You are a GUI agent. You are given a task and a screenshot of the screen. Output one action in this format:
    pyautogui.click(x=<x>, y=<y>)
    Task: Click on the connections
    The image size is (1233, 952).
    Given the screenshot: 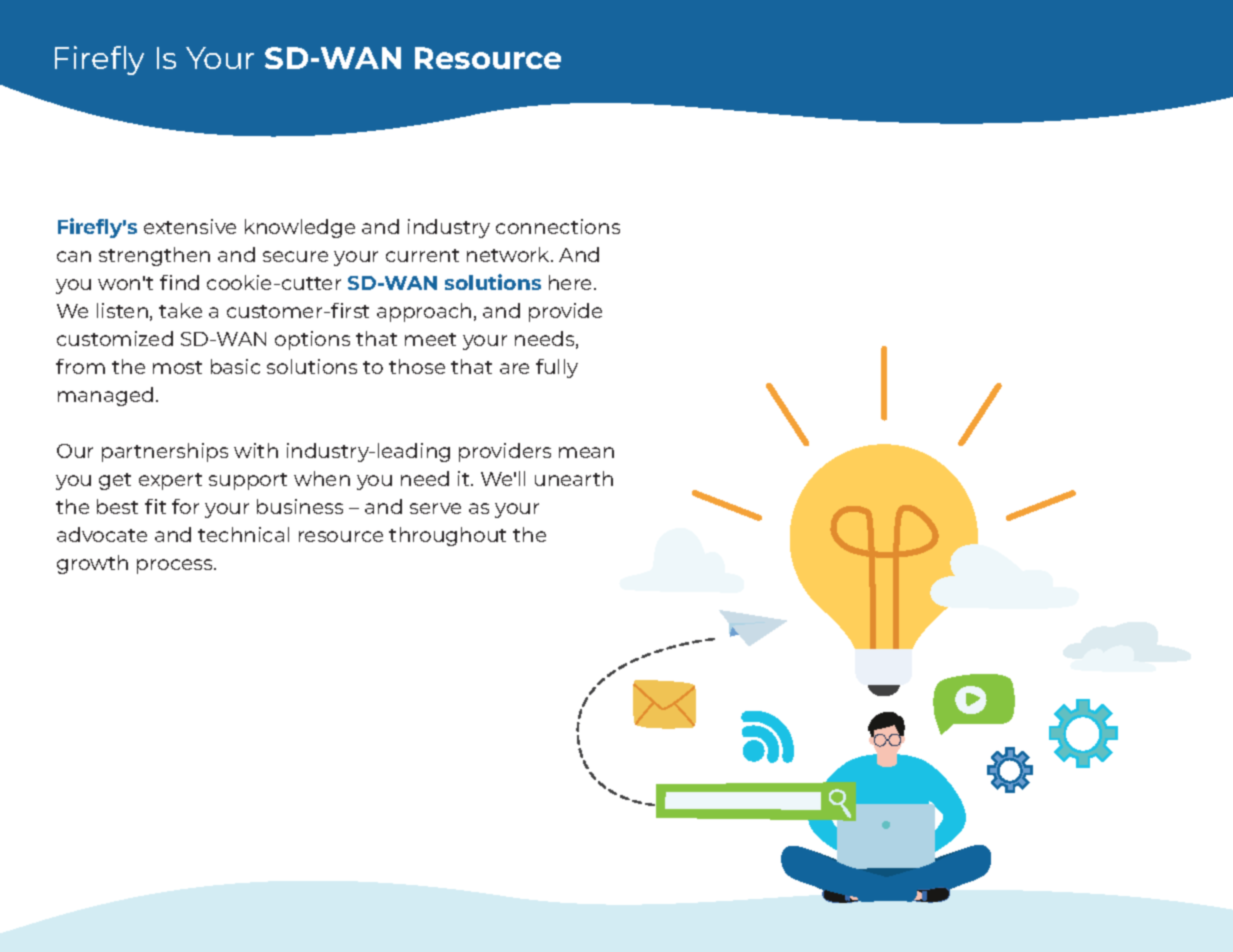 What is the action you would take?
    pyautogui.click(x=558, y=226)
